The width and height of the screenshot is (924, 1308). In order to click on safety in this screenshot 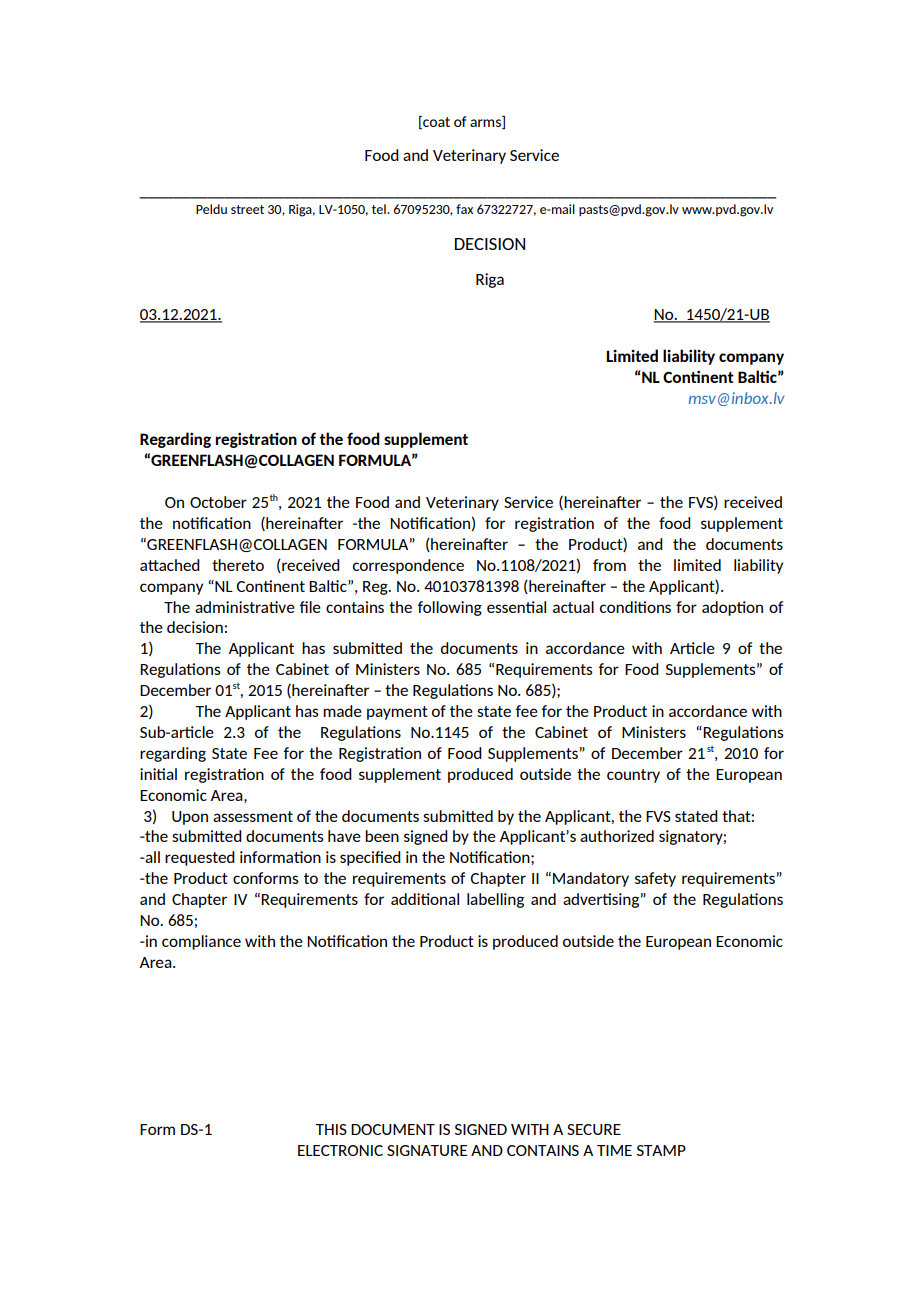, I will do `click(655, 879)`.
